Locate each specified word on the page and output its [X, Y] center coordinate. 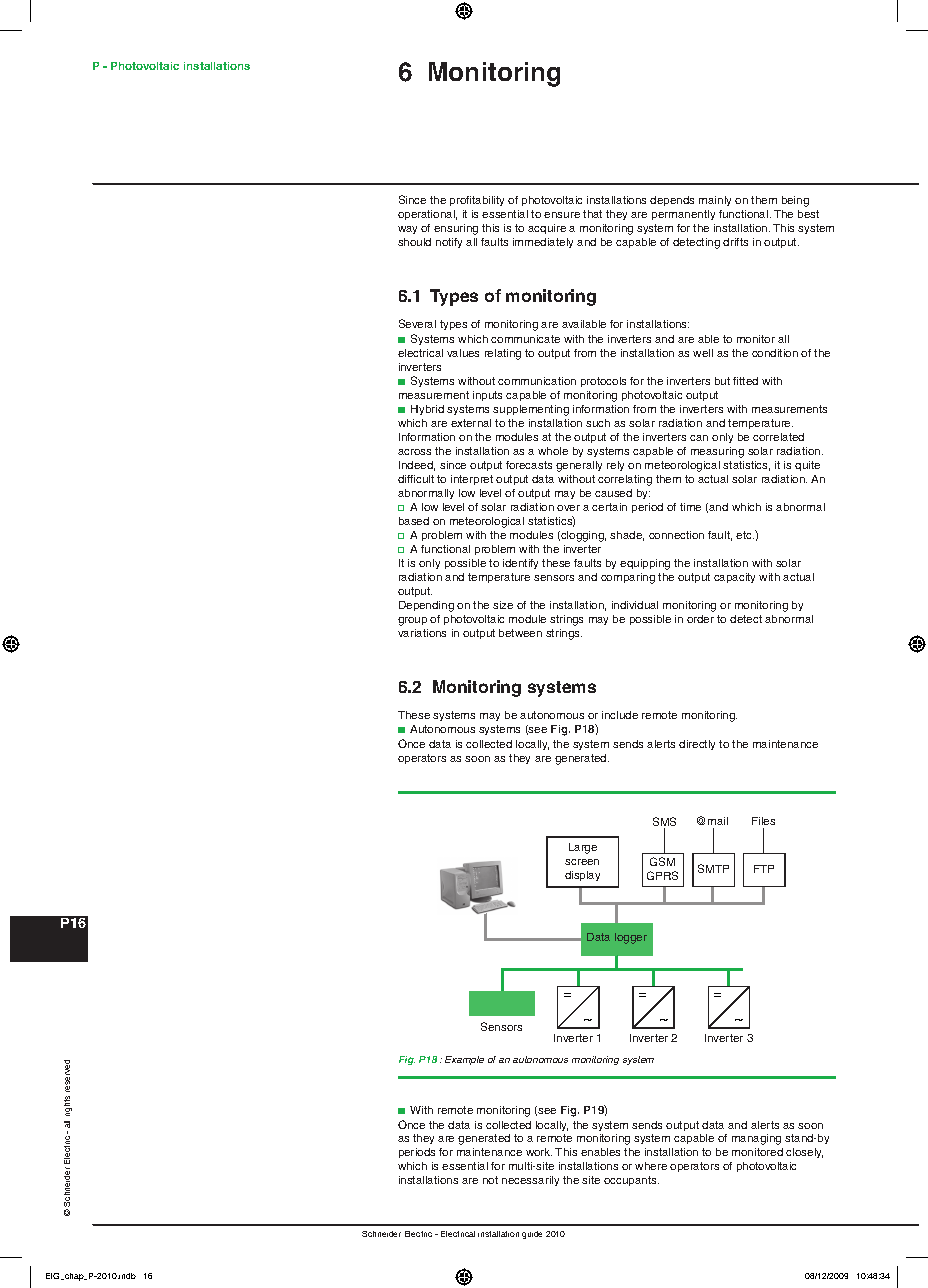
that [592, 214]
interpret [472, 480]
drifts [735, 242]
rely [615, 466]
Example [464, 1060]
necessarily [530, 1181]
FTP [764, 869]
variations [422, 633]
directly [697, 745]
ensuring [456, 229]
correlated [778, 437]
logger [631, 938]
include [620, 715]
